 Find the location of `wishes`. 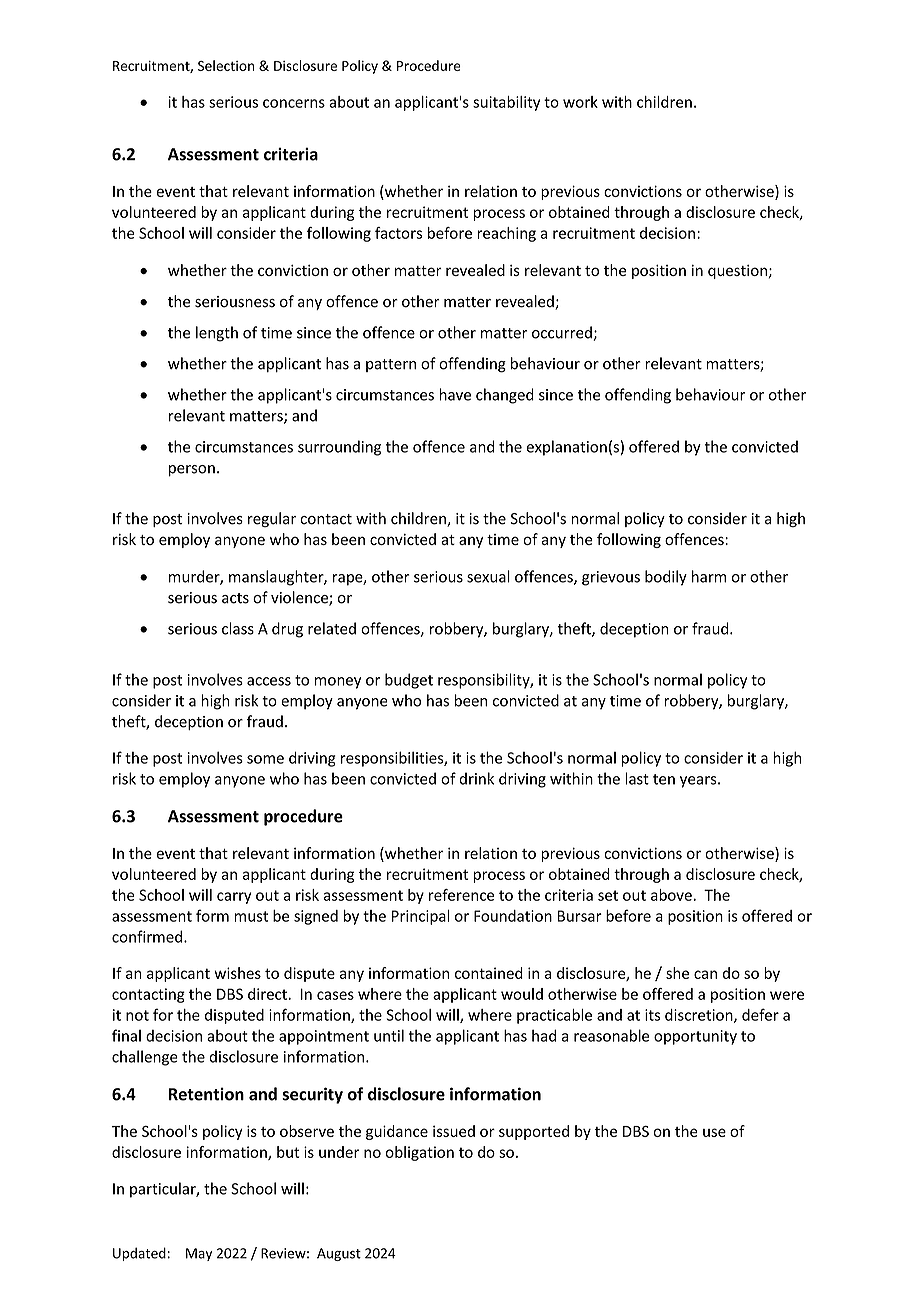

wishes is located at coordinates (237, 973).
